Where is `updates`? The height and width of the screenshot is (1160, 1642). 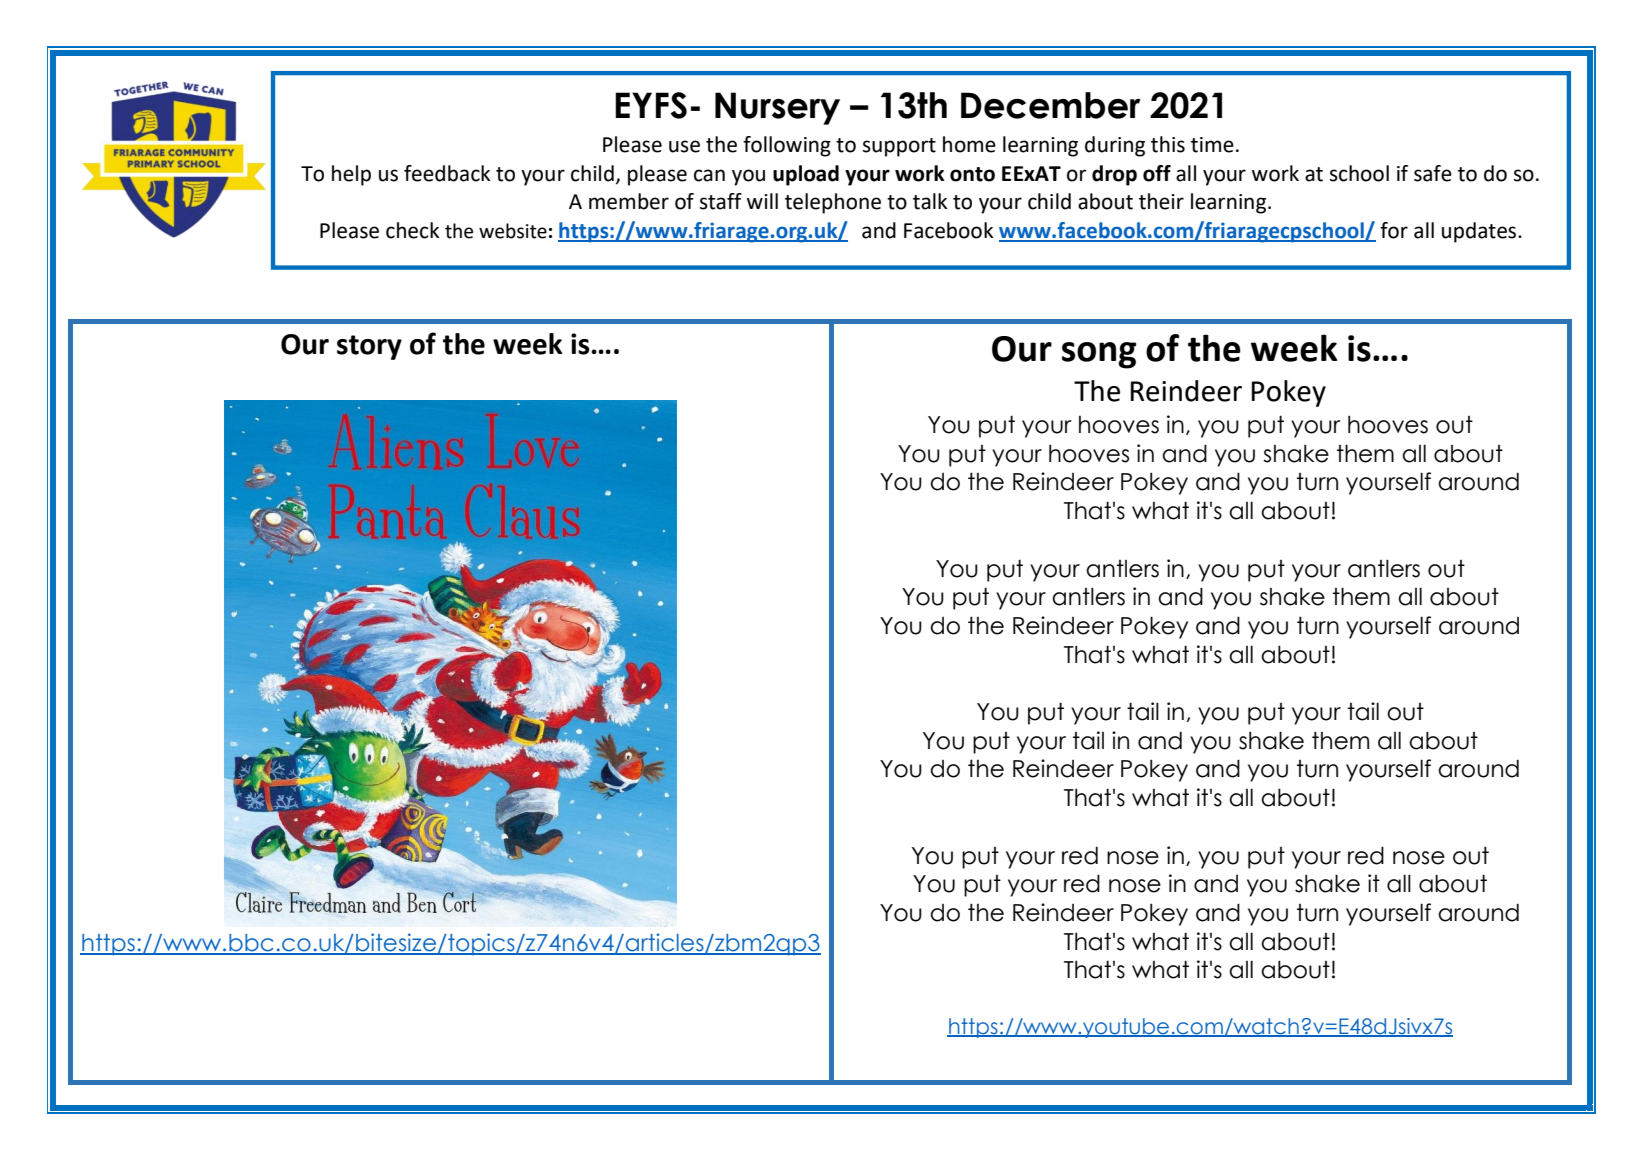
updates is located at coordinates (1480, 232).
